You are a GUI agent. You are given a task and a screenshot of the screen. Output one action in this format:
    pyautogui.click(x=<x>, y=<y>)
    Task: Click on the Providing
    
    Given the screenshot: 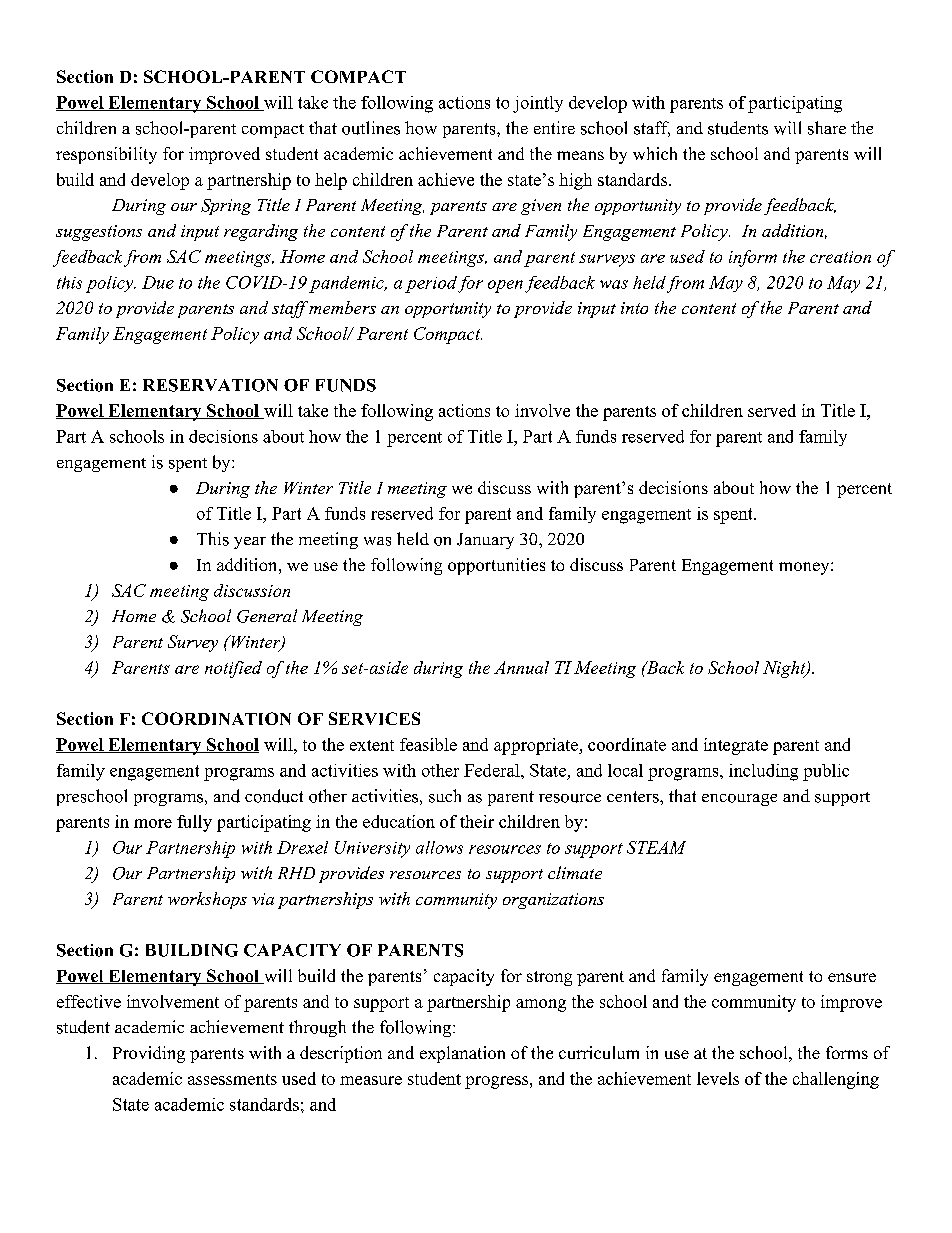 What is the action you would take?
    pyautogui.click(x=149, y=1054)
